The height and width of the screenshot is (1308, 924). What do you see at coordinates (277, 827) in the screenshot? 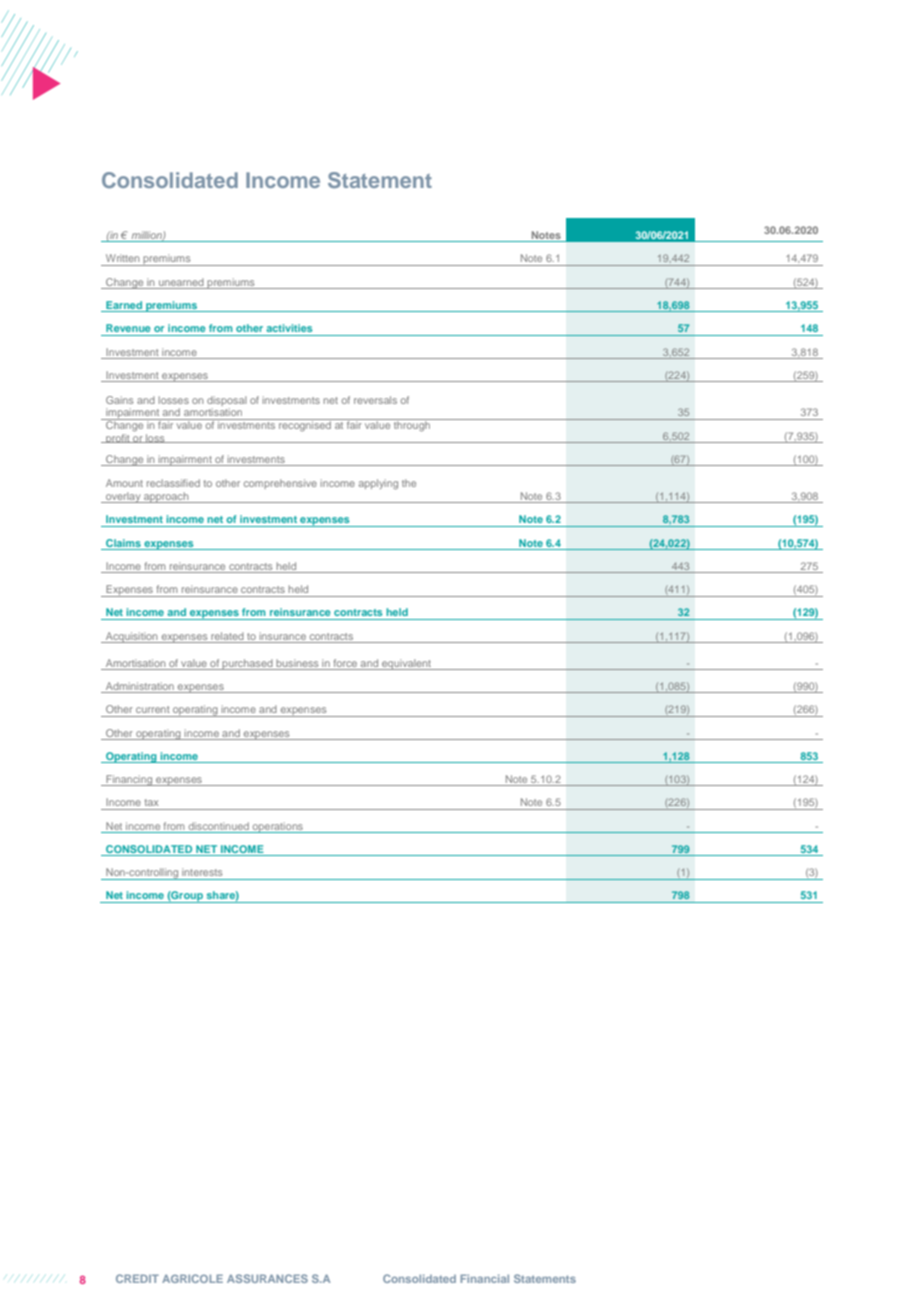
I see `operations` at bounding box center [277, 827].
